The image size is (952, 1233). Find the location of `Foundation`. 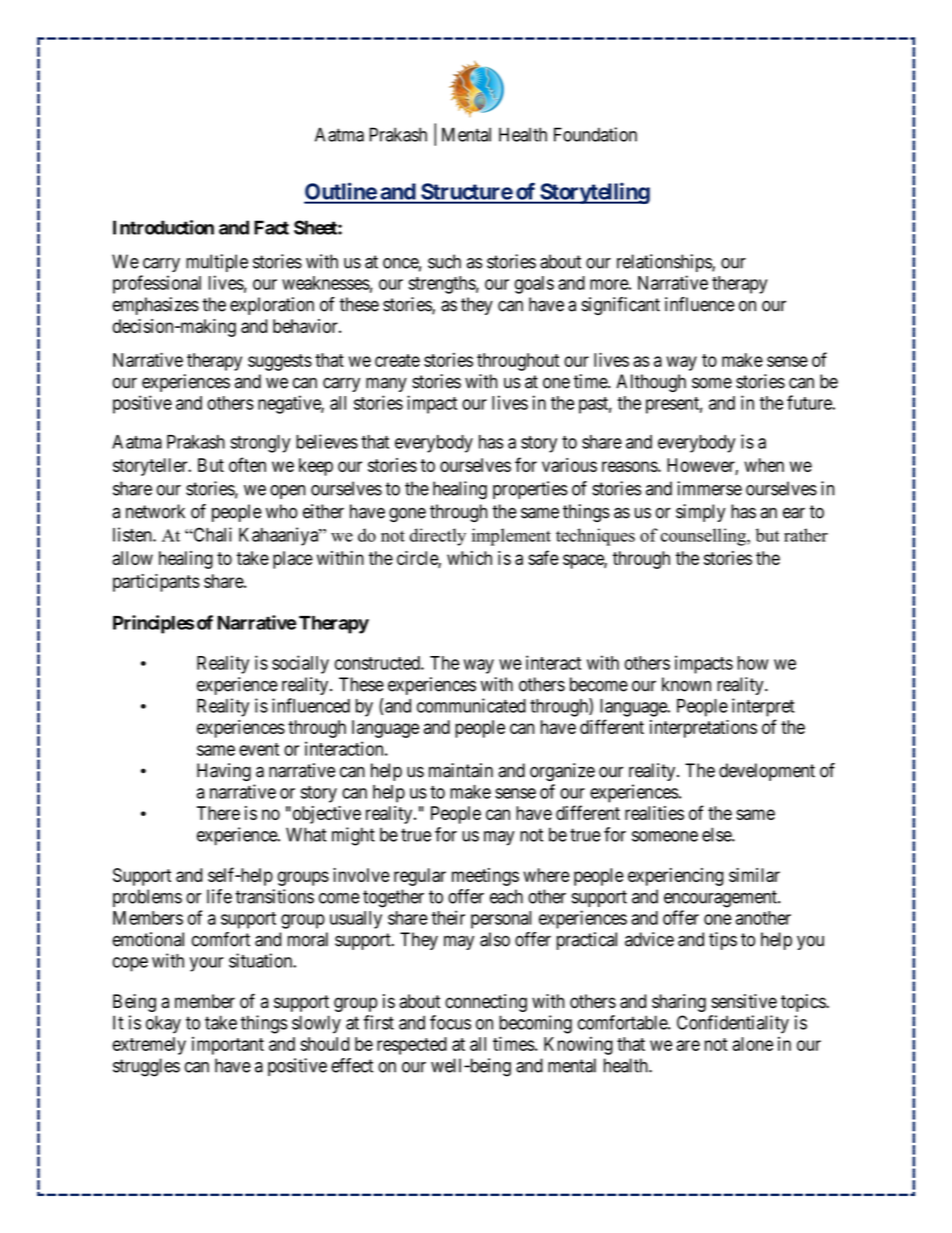

Foundation is located at coordinates (595, 134).
